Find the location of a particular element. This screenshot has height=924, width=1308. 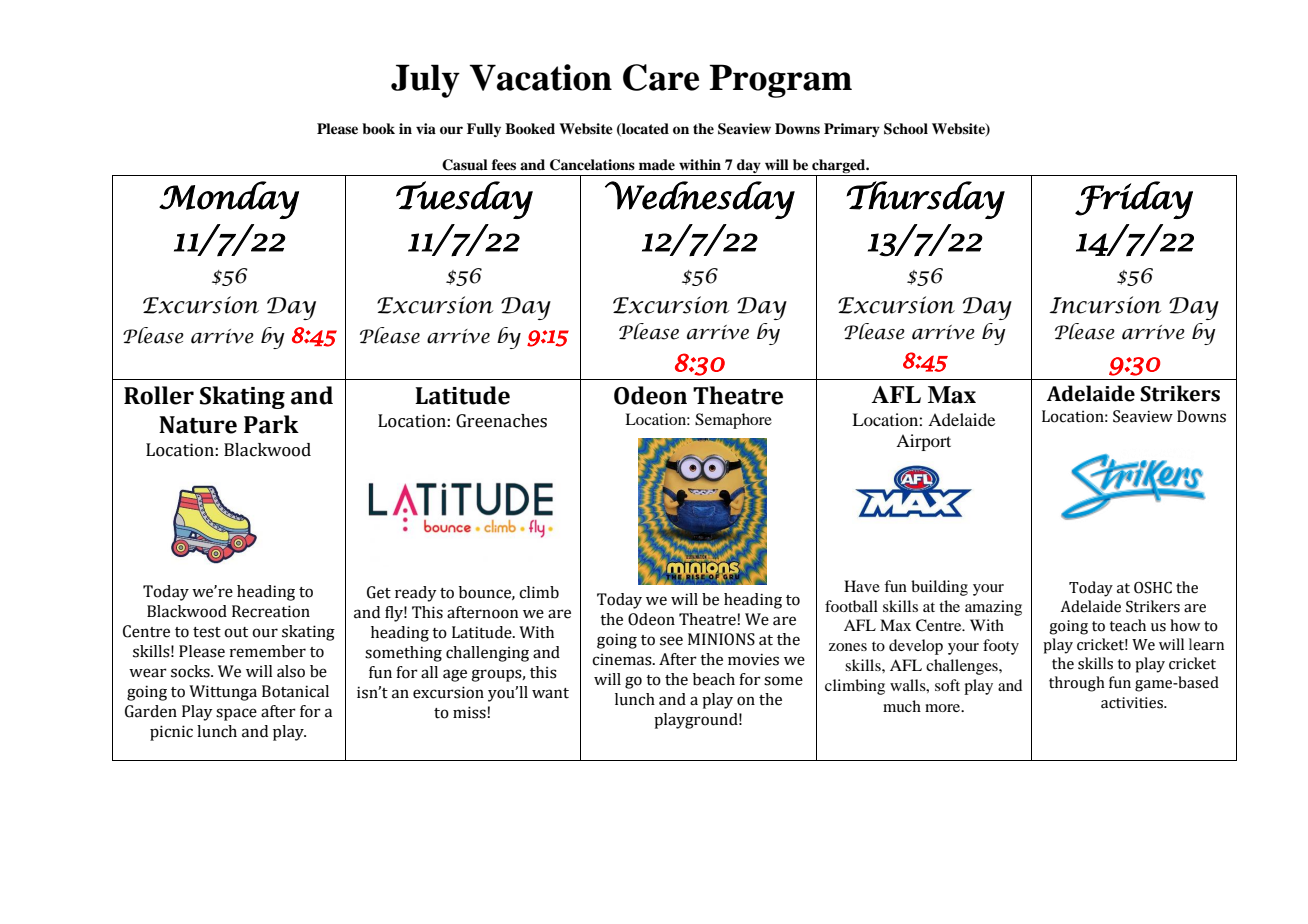

building is located at coordinates (939, 588).
